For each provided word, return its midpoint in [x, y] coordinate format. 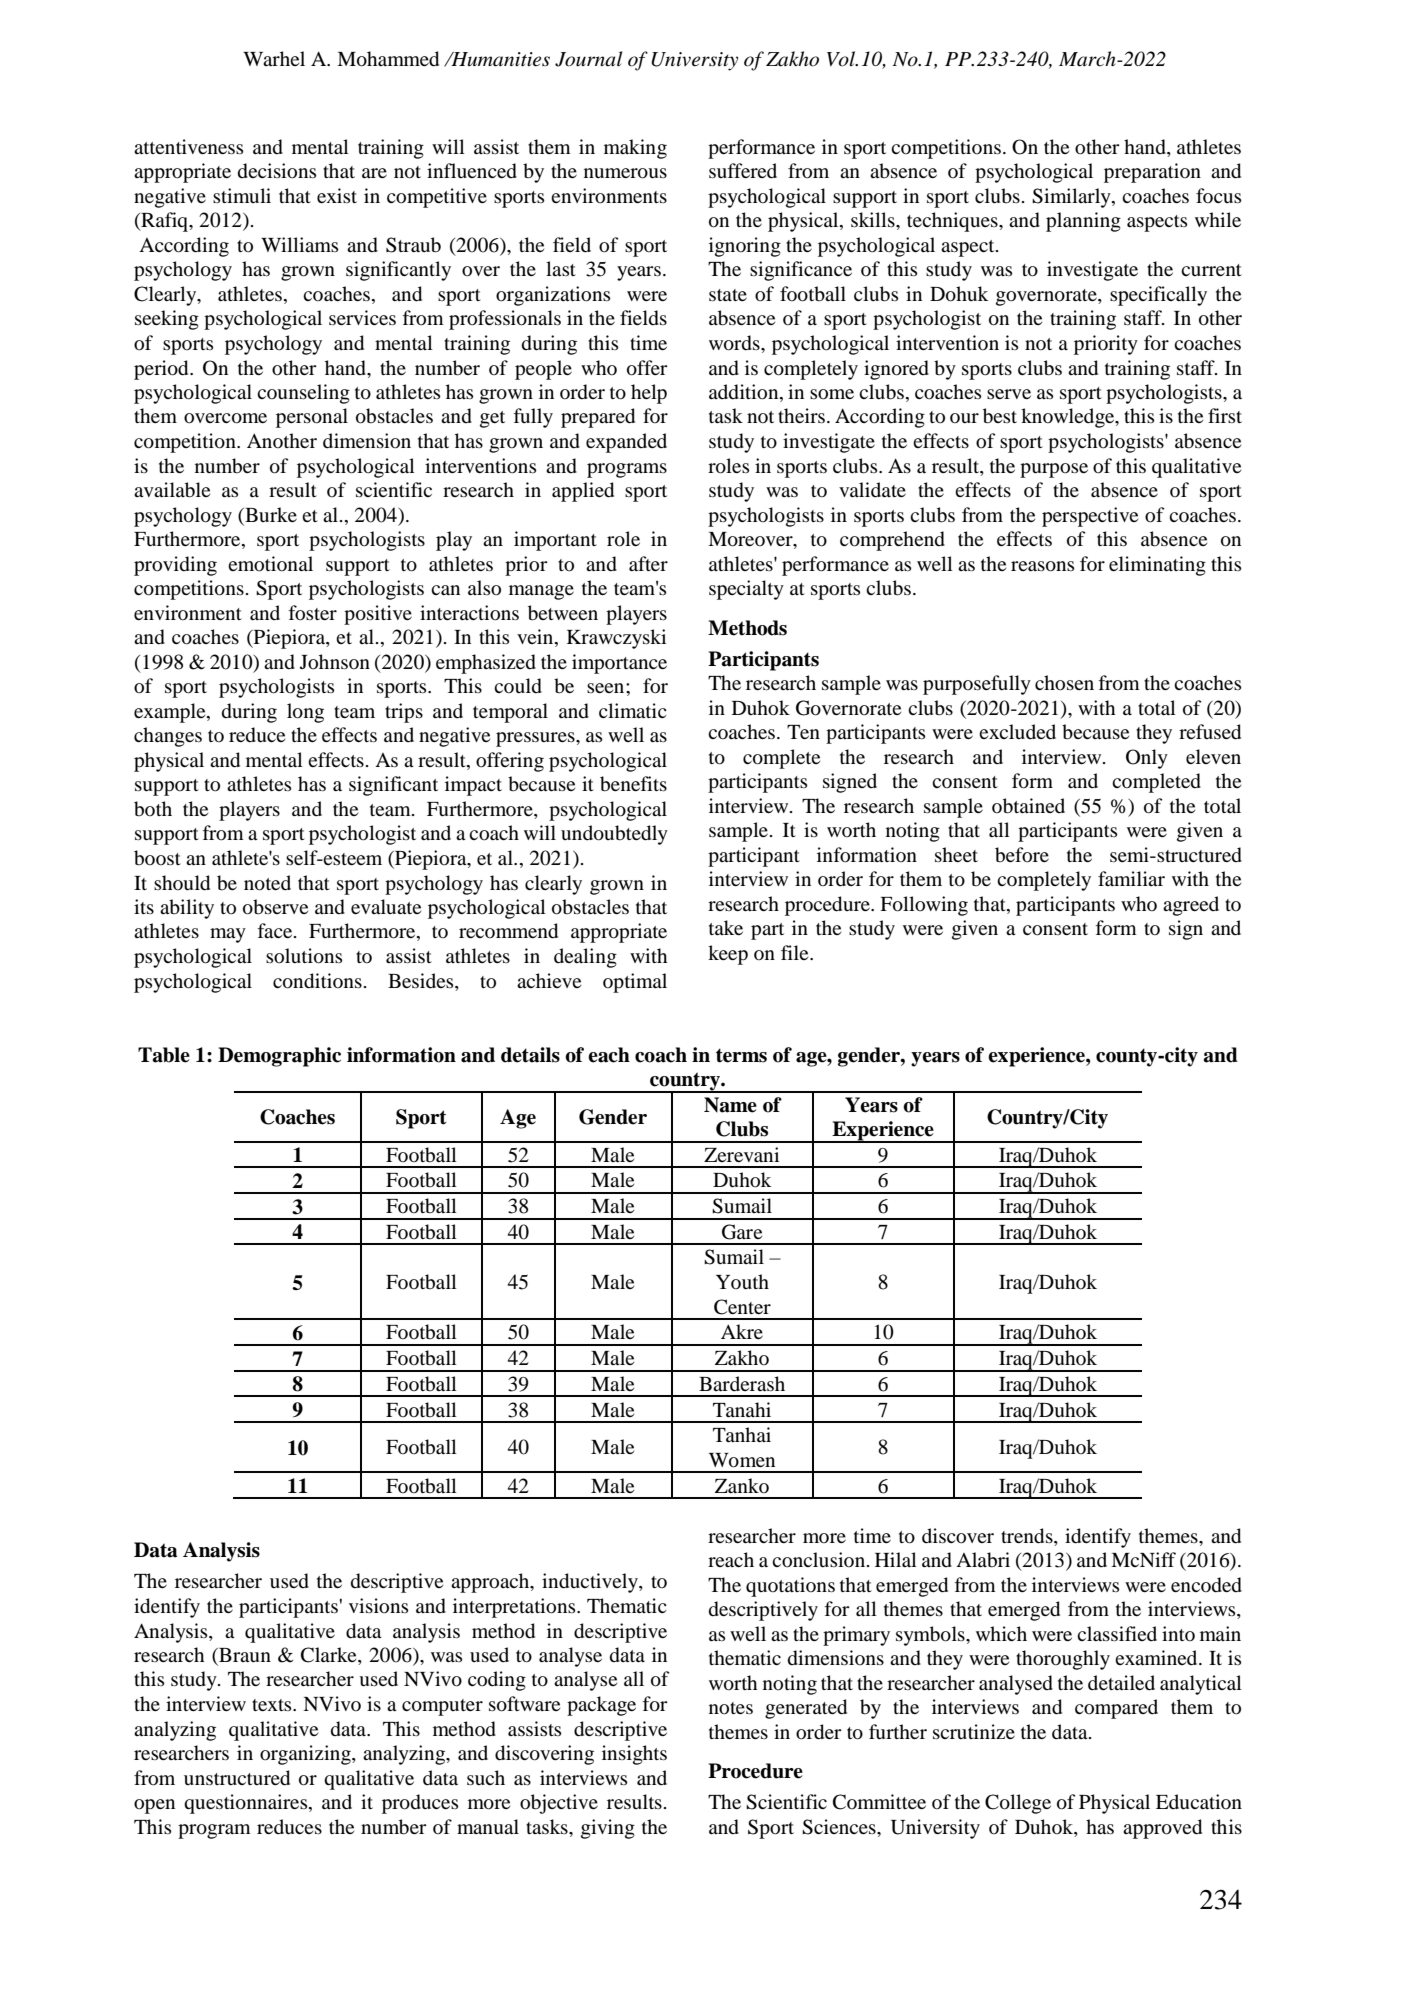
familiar [1131, 878]
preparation [1152, 173]
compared [1116, 1709]
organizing [306, 1755]
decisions [277, 171]
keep [728, 955]
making [635, 149]
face [276, 930]
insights [634, 1755]
